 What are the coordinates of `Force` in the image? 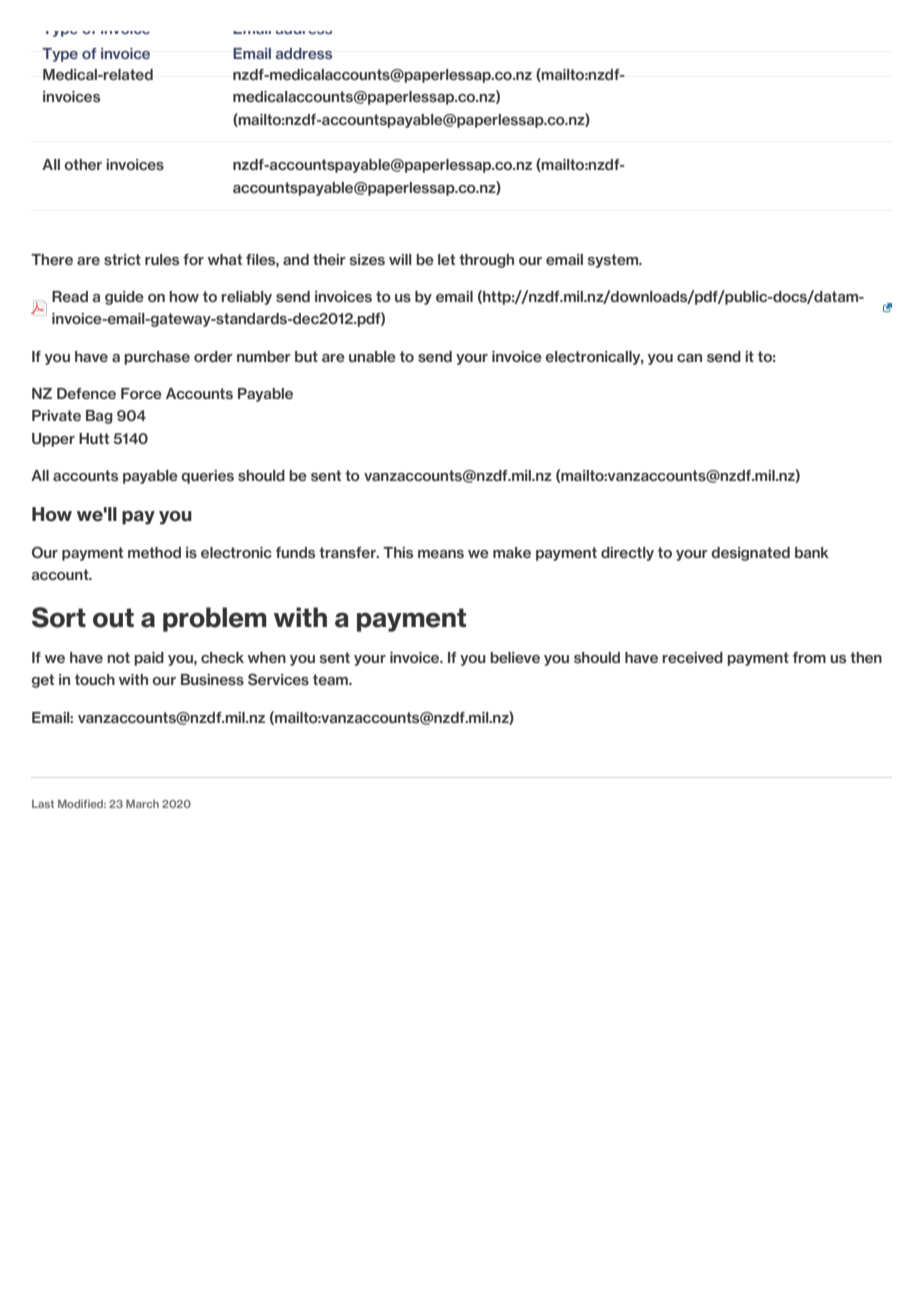 It's located at (141, 393).
